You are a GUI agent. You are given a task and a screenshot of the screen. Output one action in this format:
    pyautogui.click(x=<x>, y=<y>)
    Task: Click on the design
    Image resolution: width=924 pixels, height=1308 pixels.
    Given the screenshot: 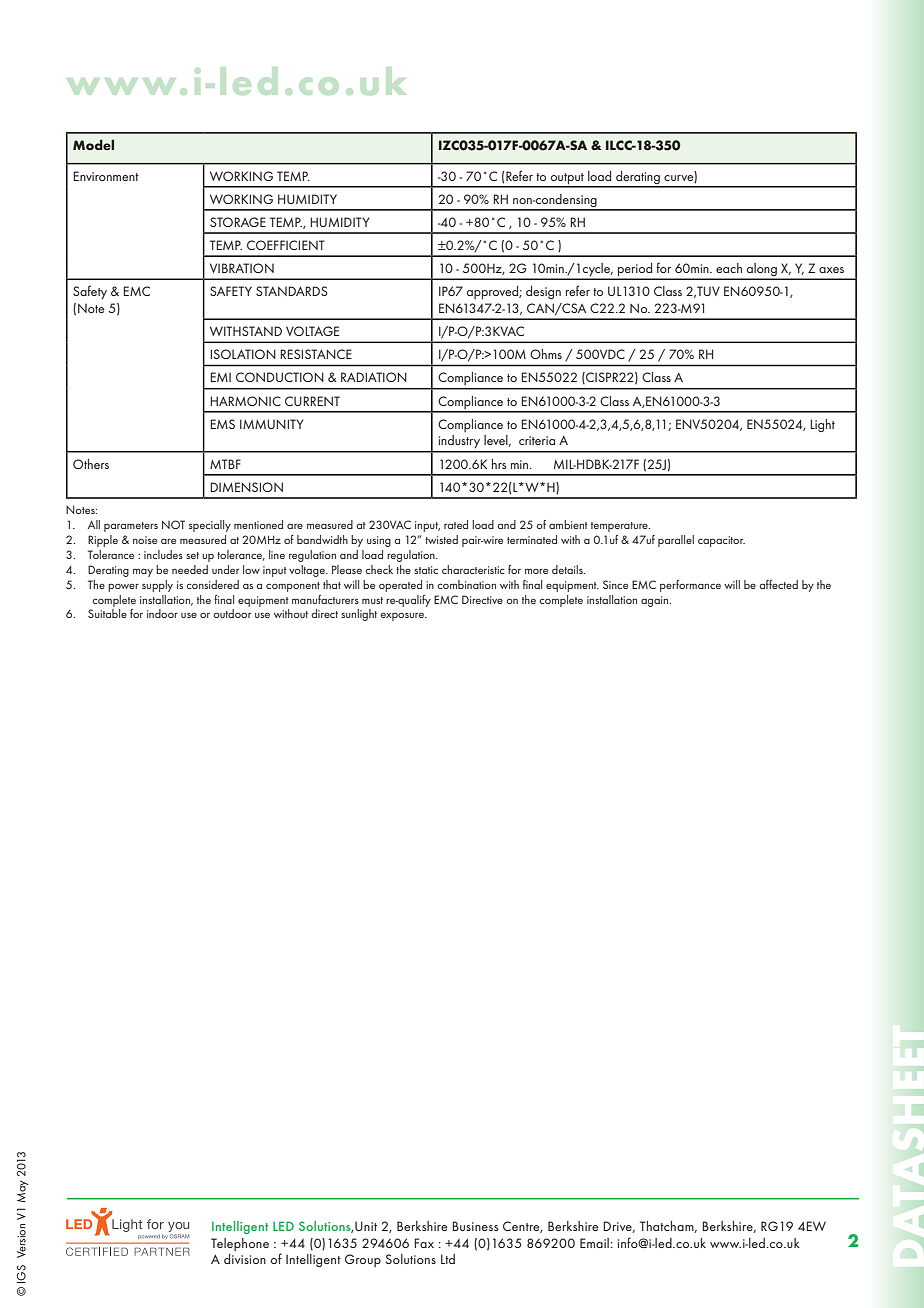 What is the action you would take?
    pyautogui.click(x=543, y=292)
